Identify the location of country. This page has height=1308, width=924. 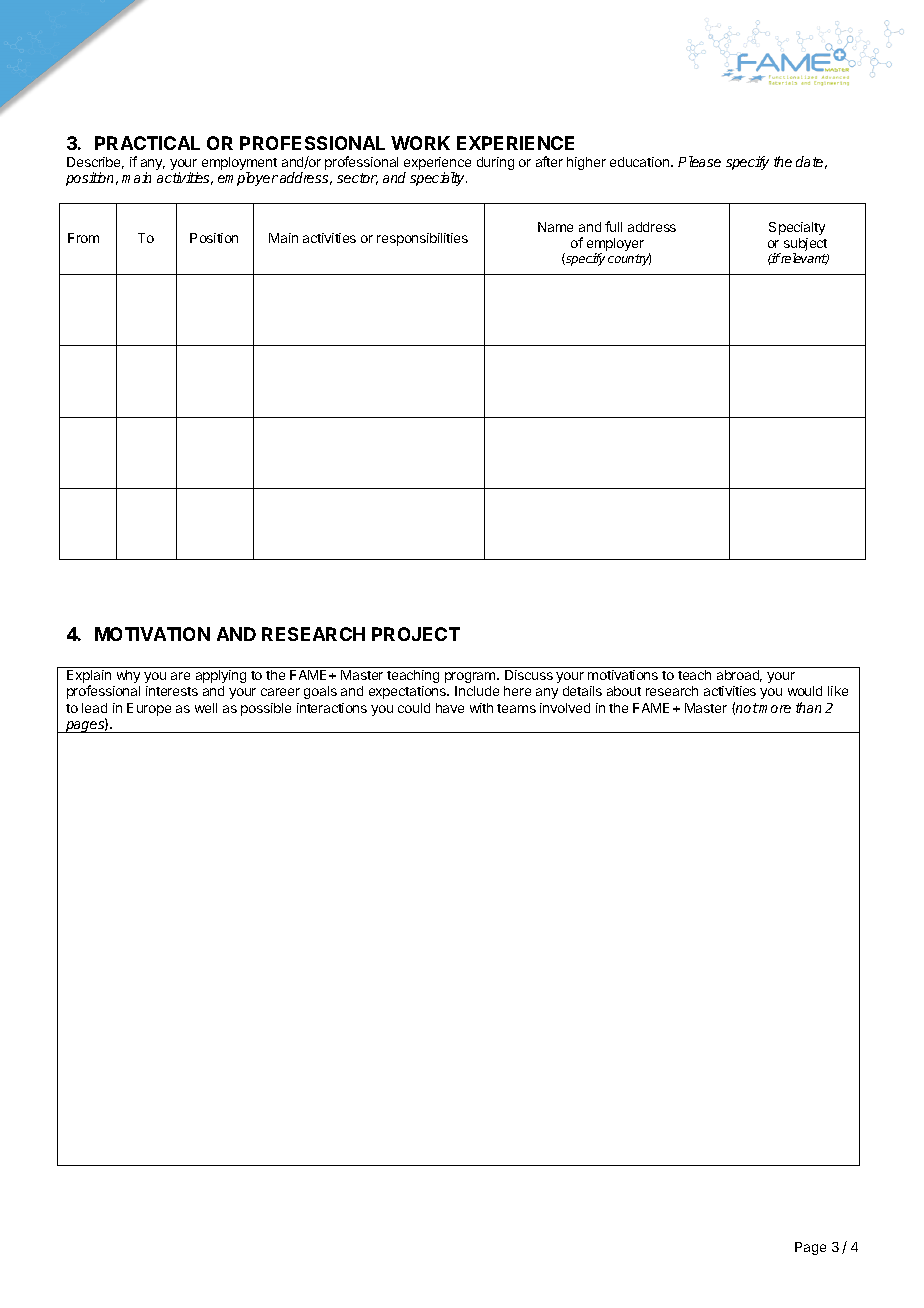
(629, 259).
